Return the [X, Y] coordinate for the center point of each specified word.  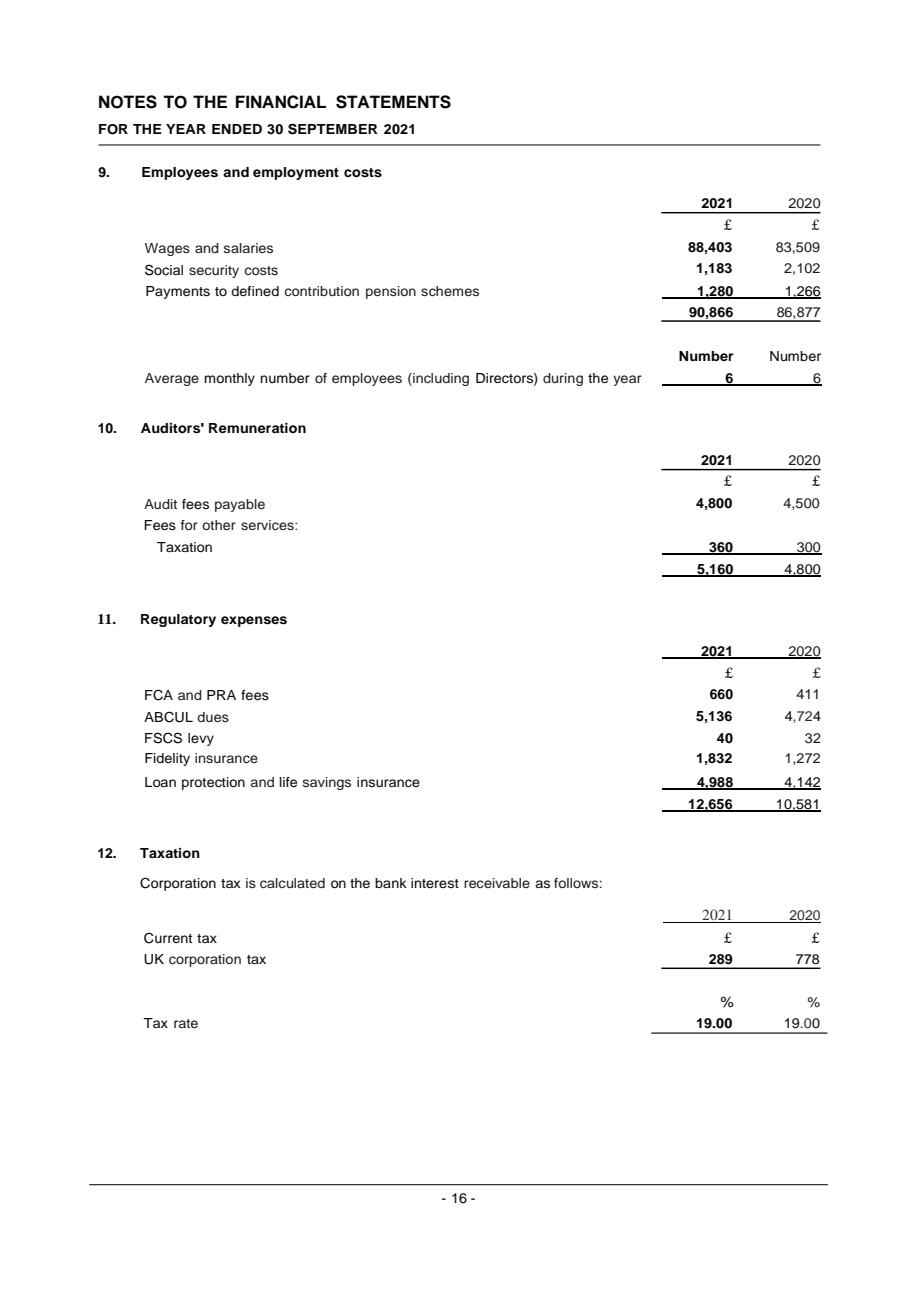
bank [391, 883]
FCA [159, 695]
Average [172, 379]
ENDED [237, 129]
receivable [497, 883]
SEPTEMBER [333, 129]
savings [327, 783]
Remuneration [257, 428]
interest [435, 883]
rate [186, 1023]
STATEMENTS [393, 102]
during [563, 379]
